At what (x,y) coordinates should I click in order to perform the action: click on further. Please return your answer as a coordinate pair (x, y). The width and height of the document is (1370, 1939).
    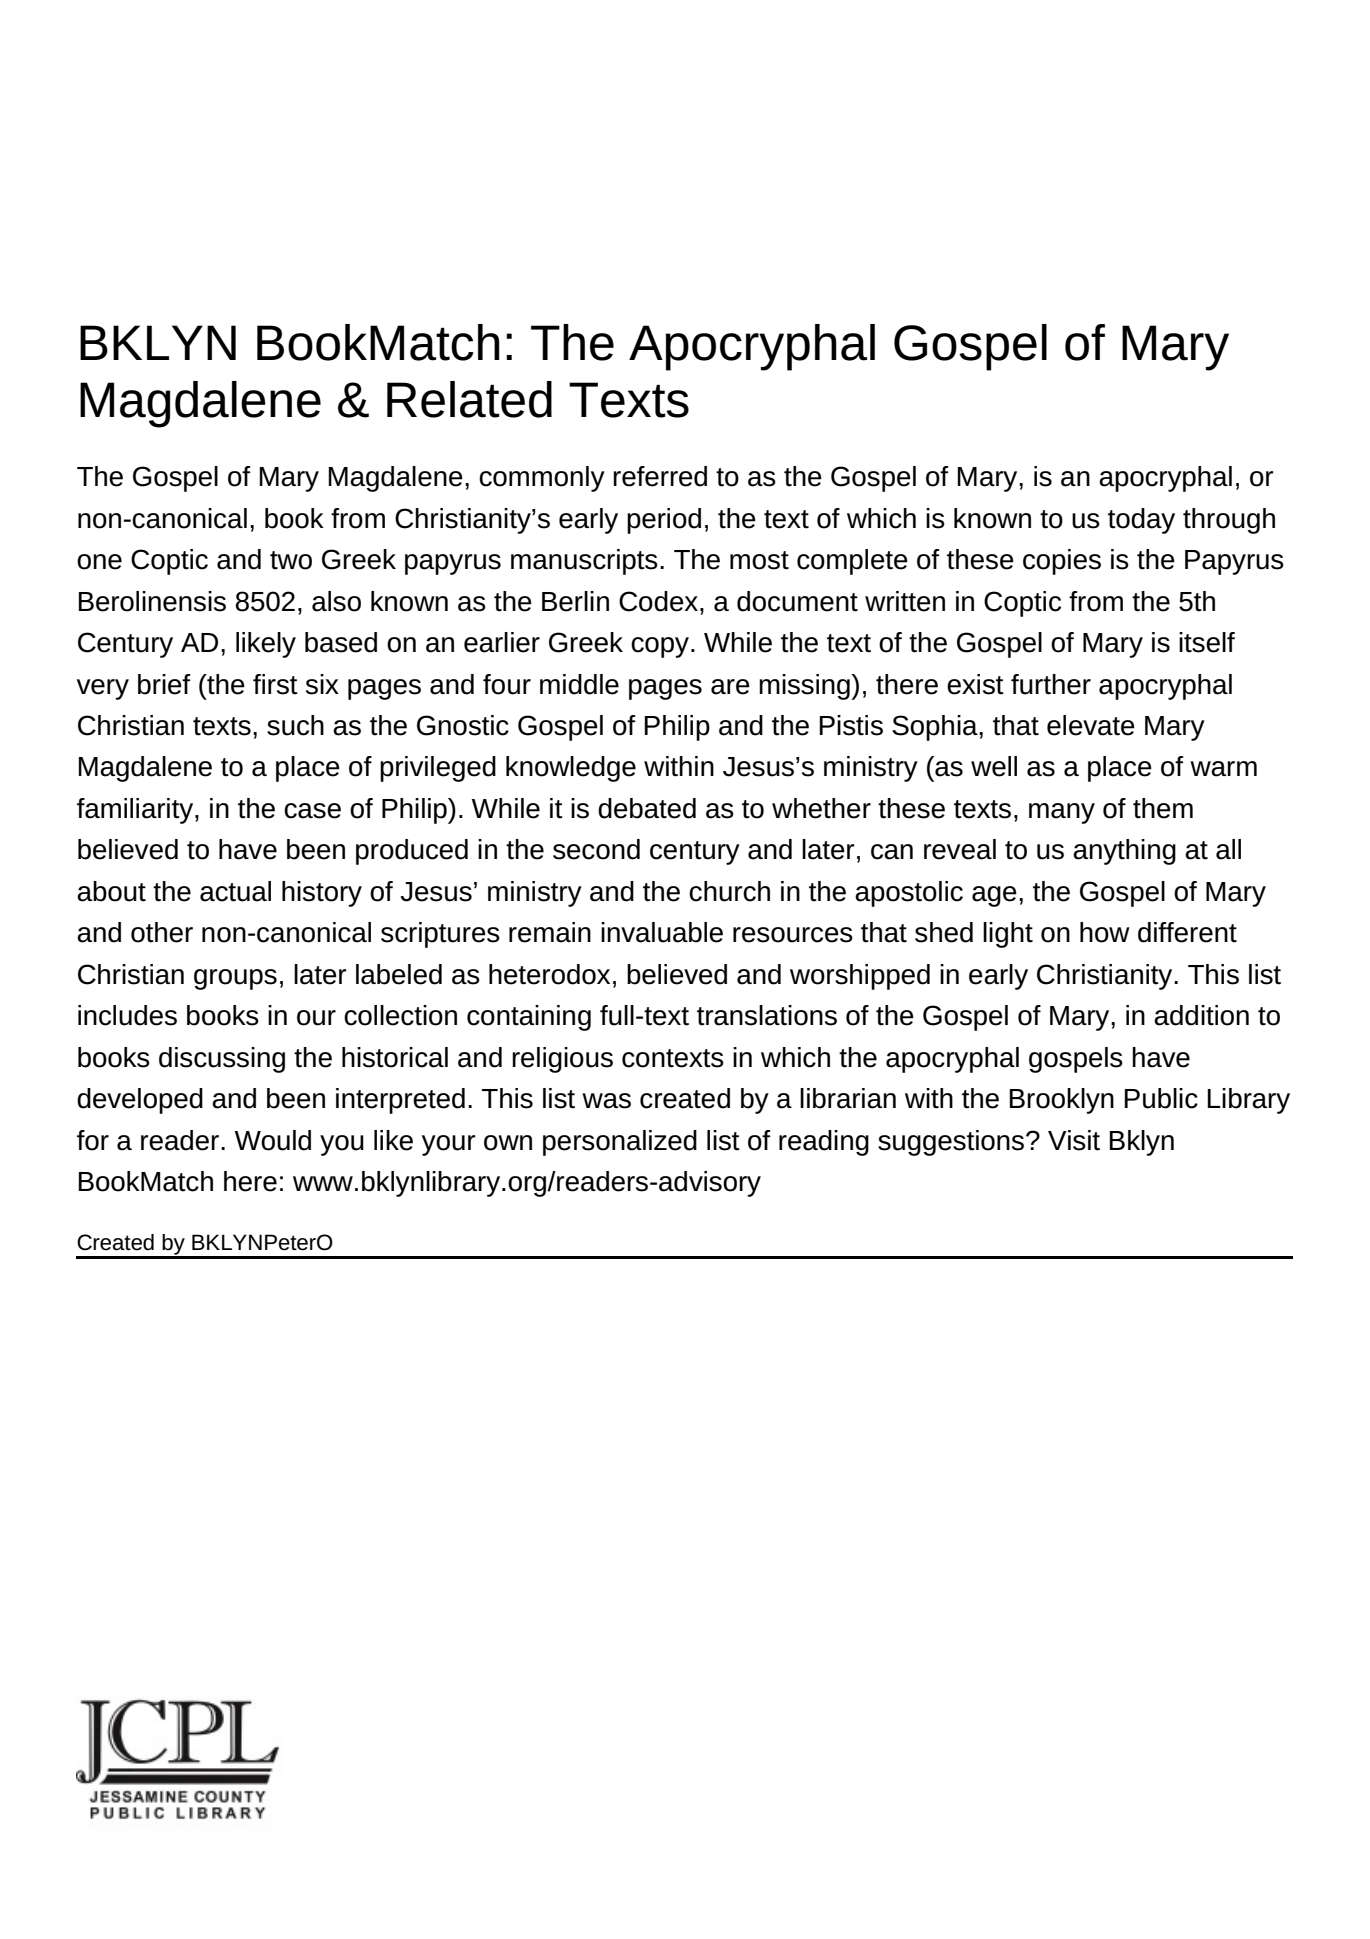
    Looking at the image, I should click on (1051, 684).
